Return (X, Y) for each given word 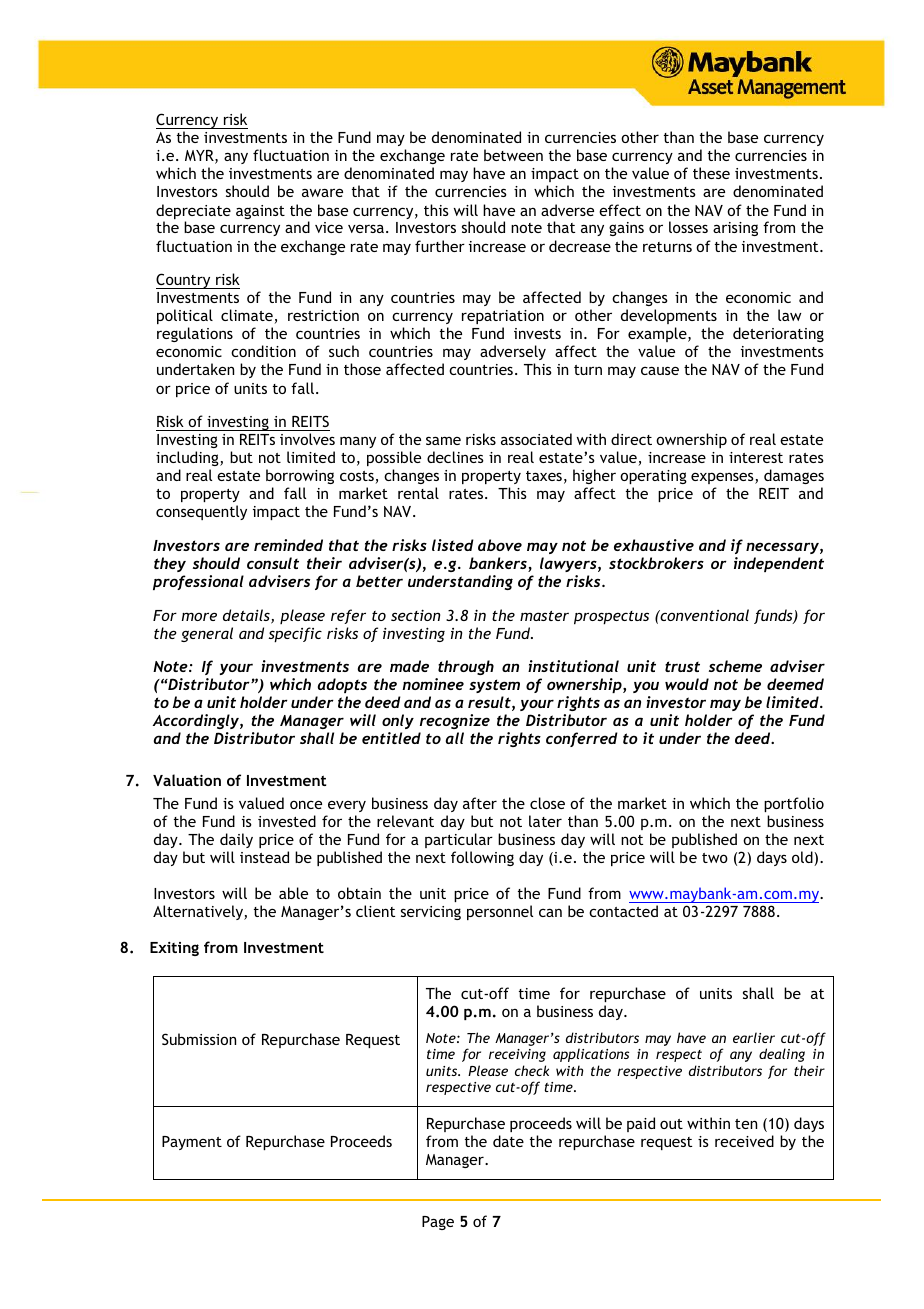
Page (438, 1223)
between (513, 155)
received (744, 1141)
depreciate (193, 213)
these (711, 173)
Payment (192, 1143)
